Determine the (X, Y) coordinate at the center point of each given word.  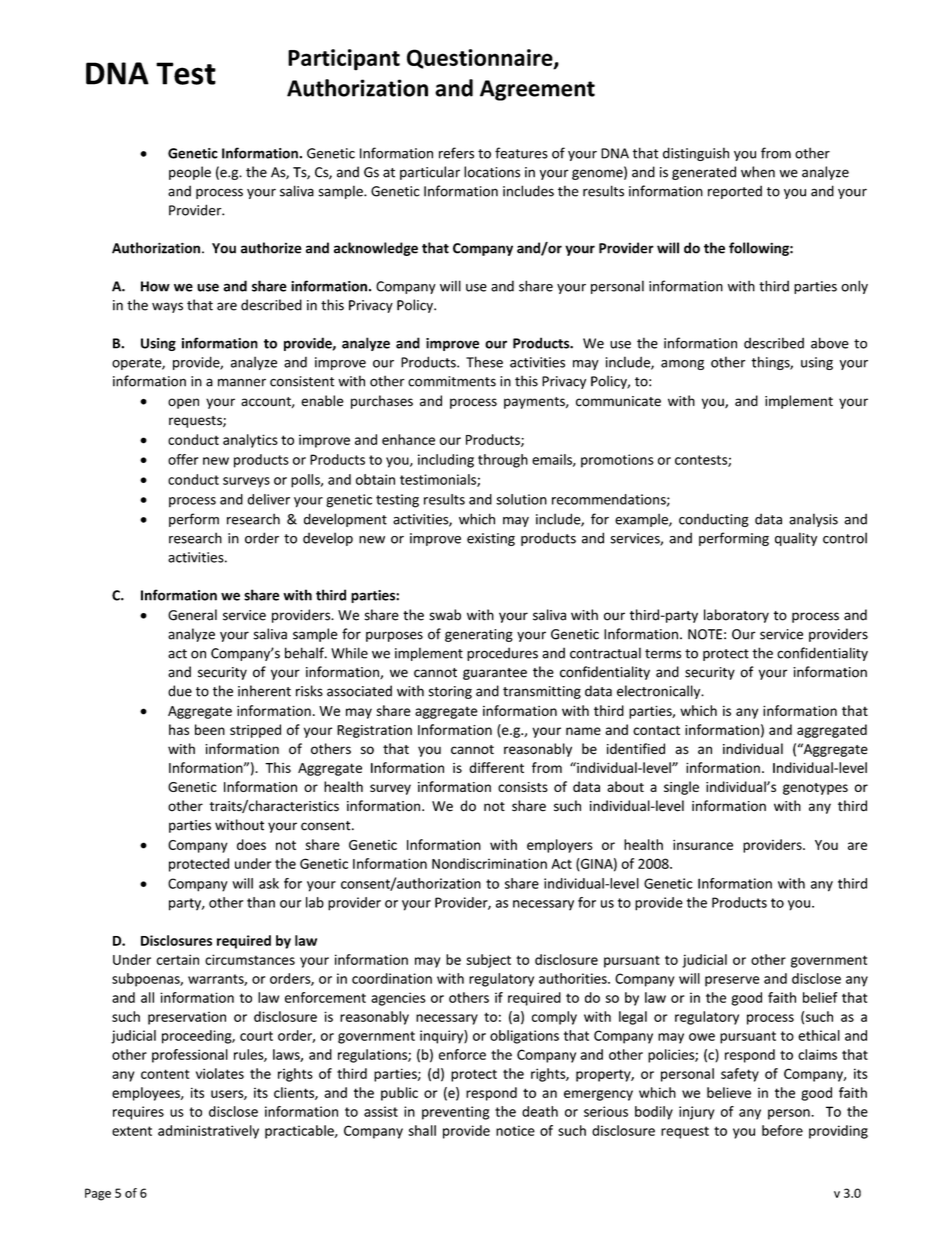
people (190, 173)
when (758, 172)
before (782, 1130)
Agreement (537, 90)
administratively (208, 1132)
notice (515, 1130)
